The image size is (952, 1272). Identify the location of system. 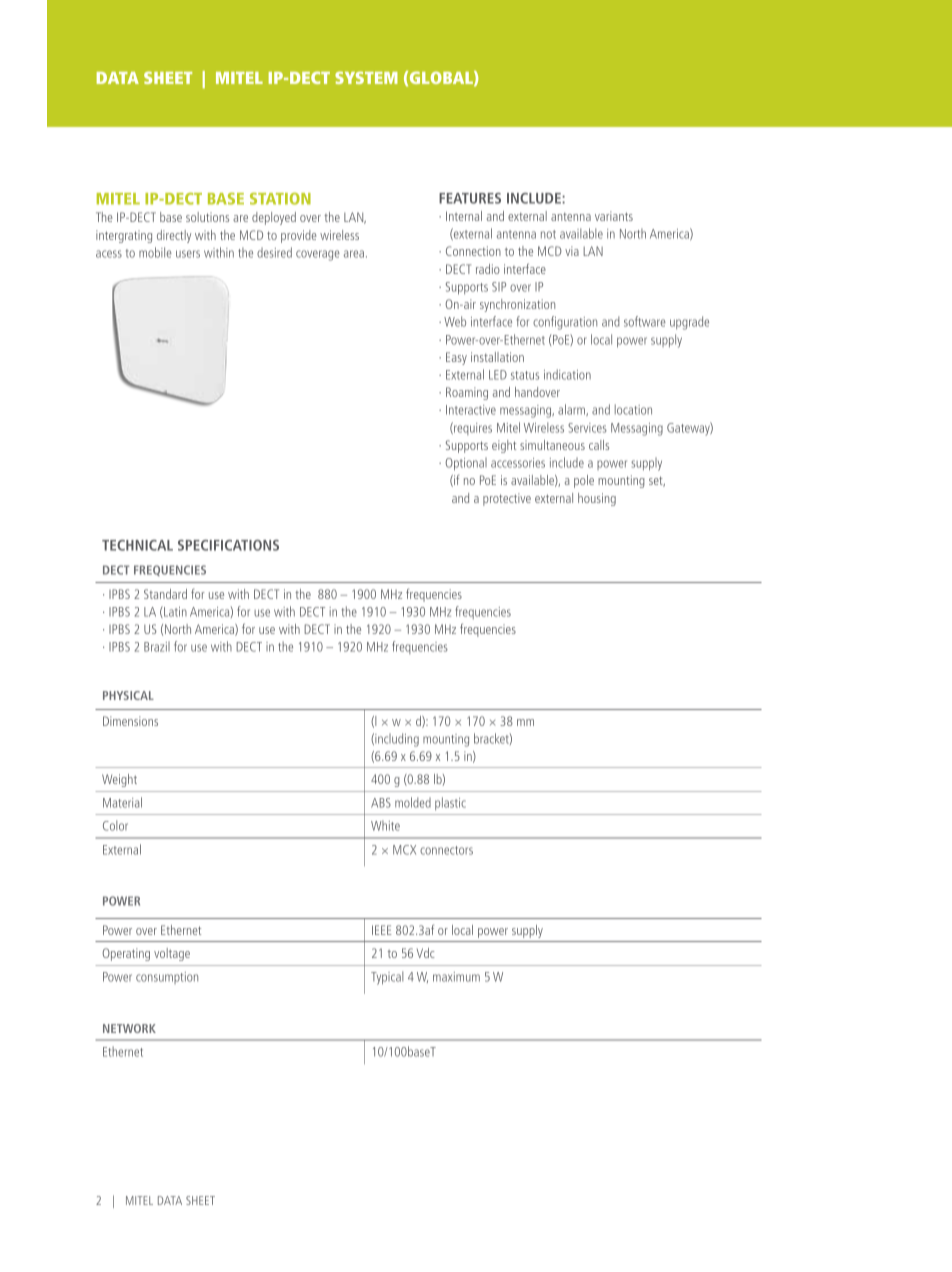
(366, 77).
